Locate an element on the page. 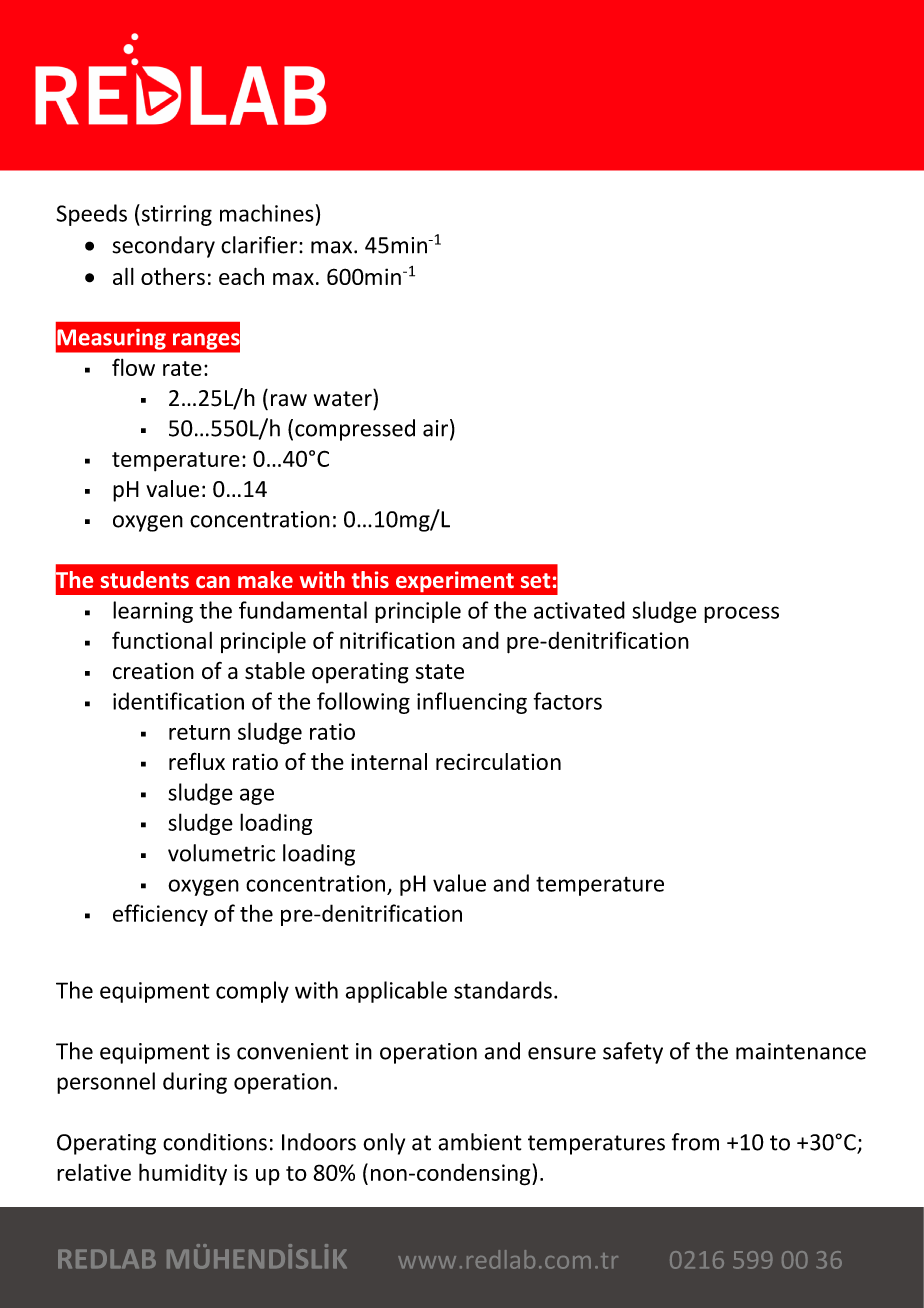  this is located at coordinates (370, 579).
